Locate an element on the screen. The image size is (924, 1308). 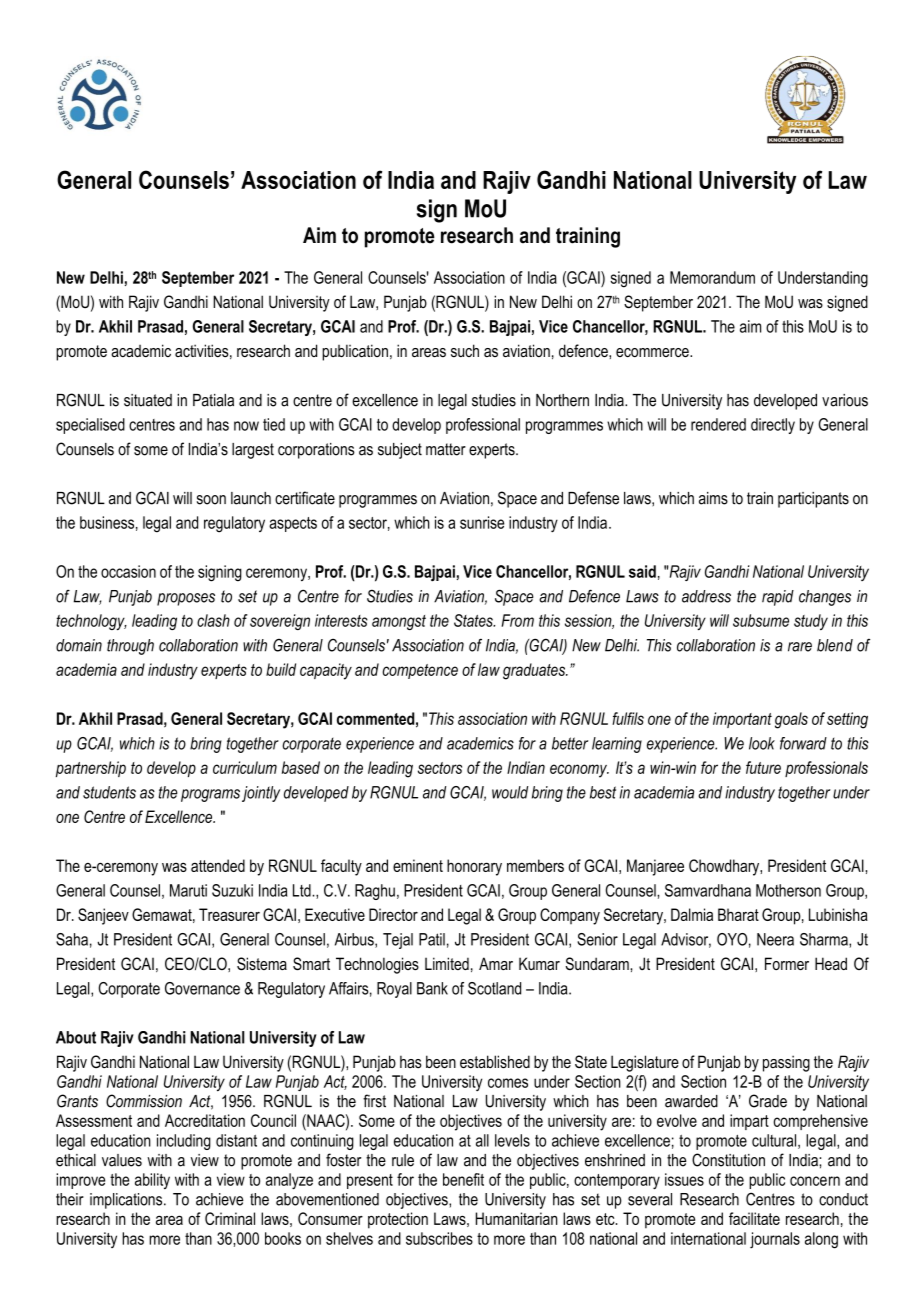
implications is located at coordinates (127, 1201).
